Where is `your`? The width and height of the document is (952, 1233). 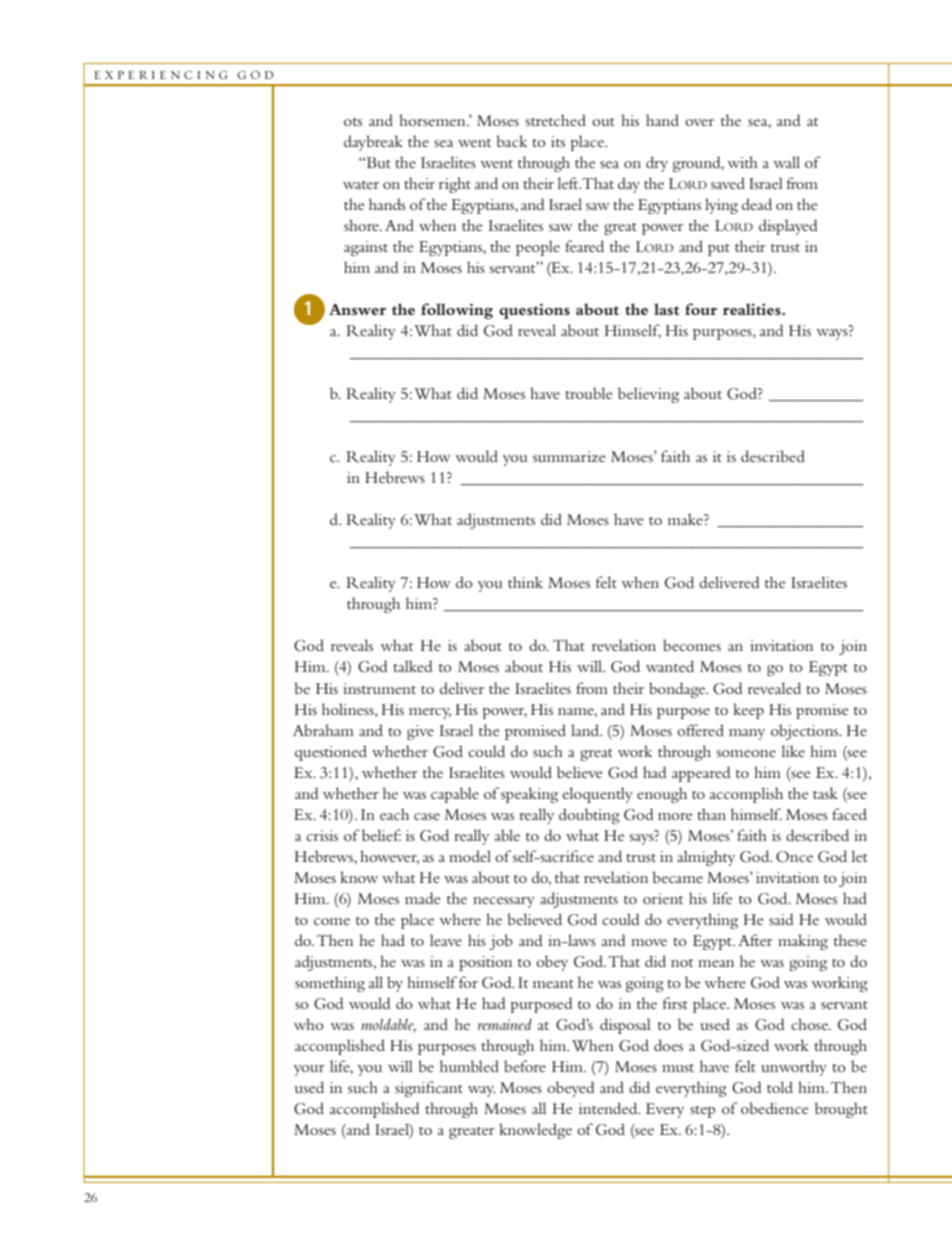 your is located at coordinates (309, 1070).
